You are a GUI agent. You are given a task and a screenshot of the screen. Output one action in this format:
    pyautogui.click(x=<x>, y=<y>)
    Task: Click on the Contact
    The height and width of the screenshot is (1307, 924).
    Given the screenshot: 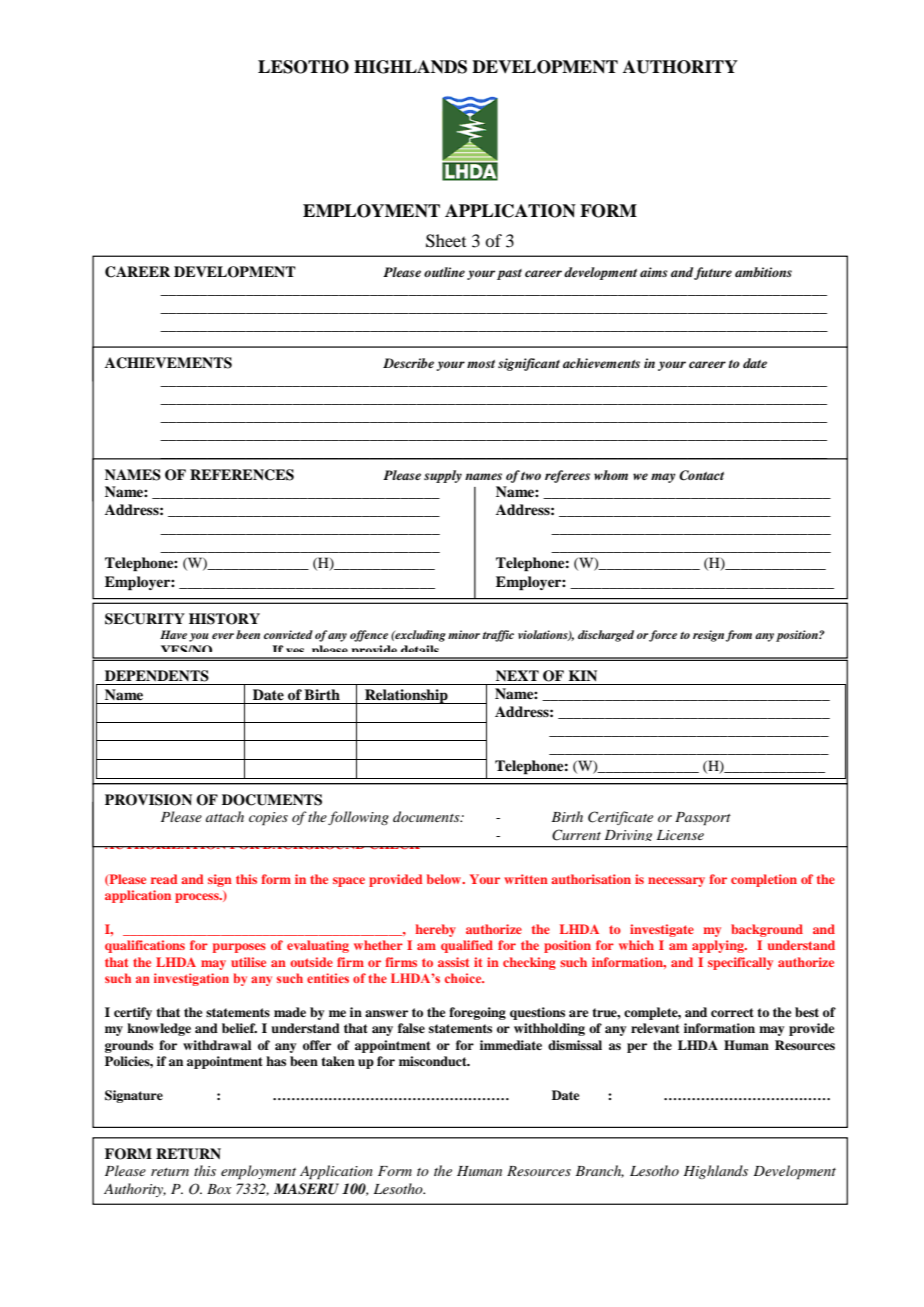 What is the action you would take?
    pyautogui.click(x=701, y=475)
